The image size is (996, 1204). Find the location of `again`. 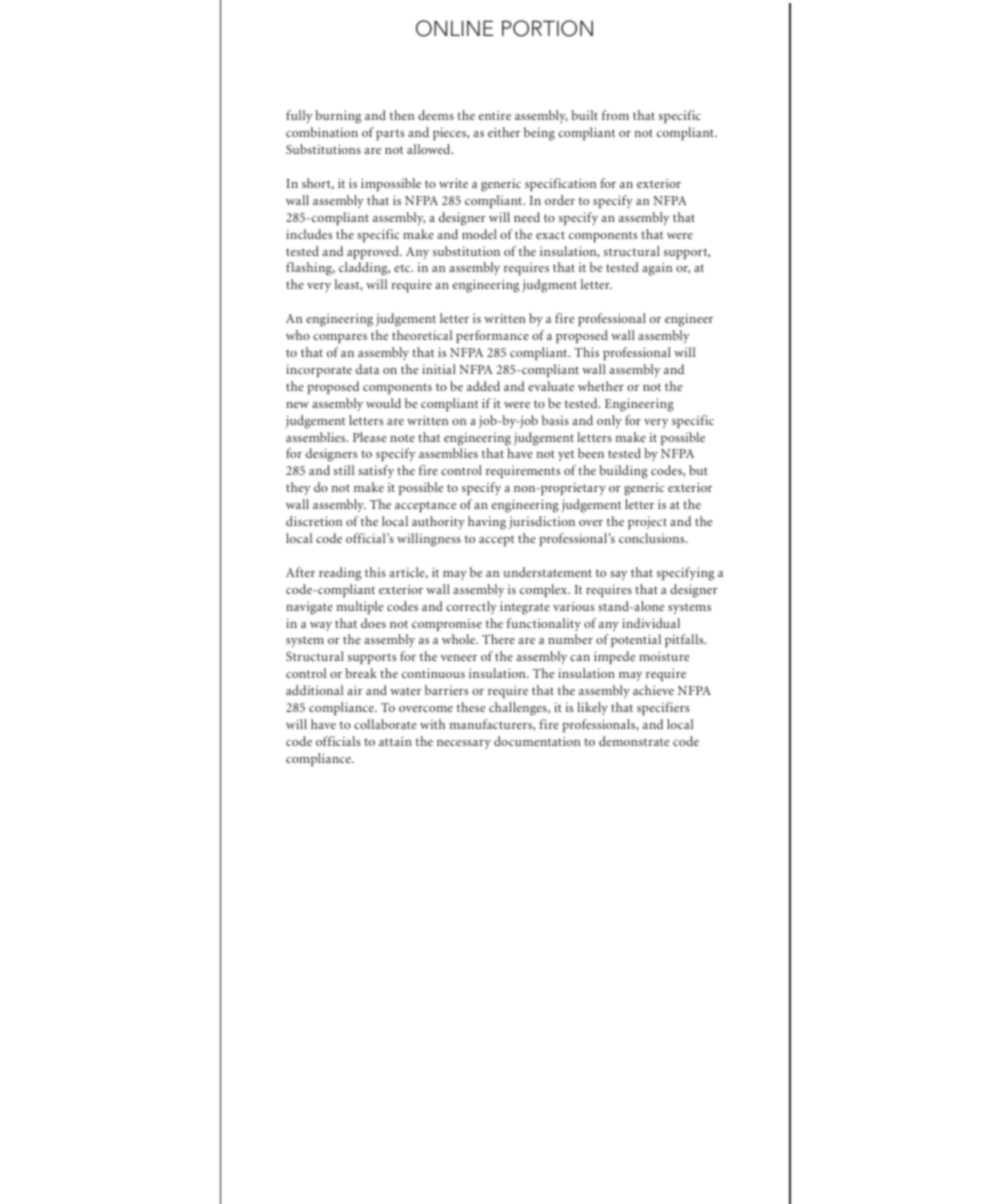

again is located at coordinates (657, 269).
